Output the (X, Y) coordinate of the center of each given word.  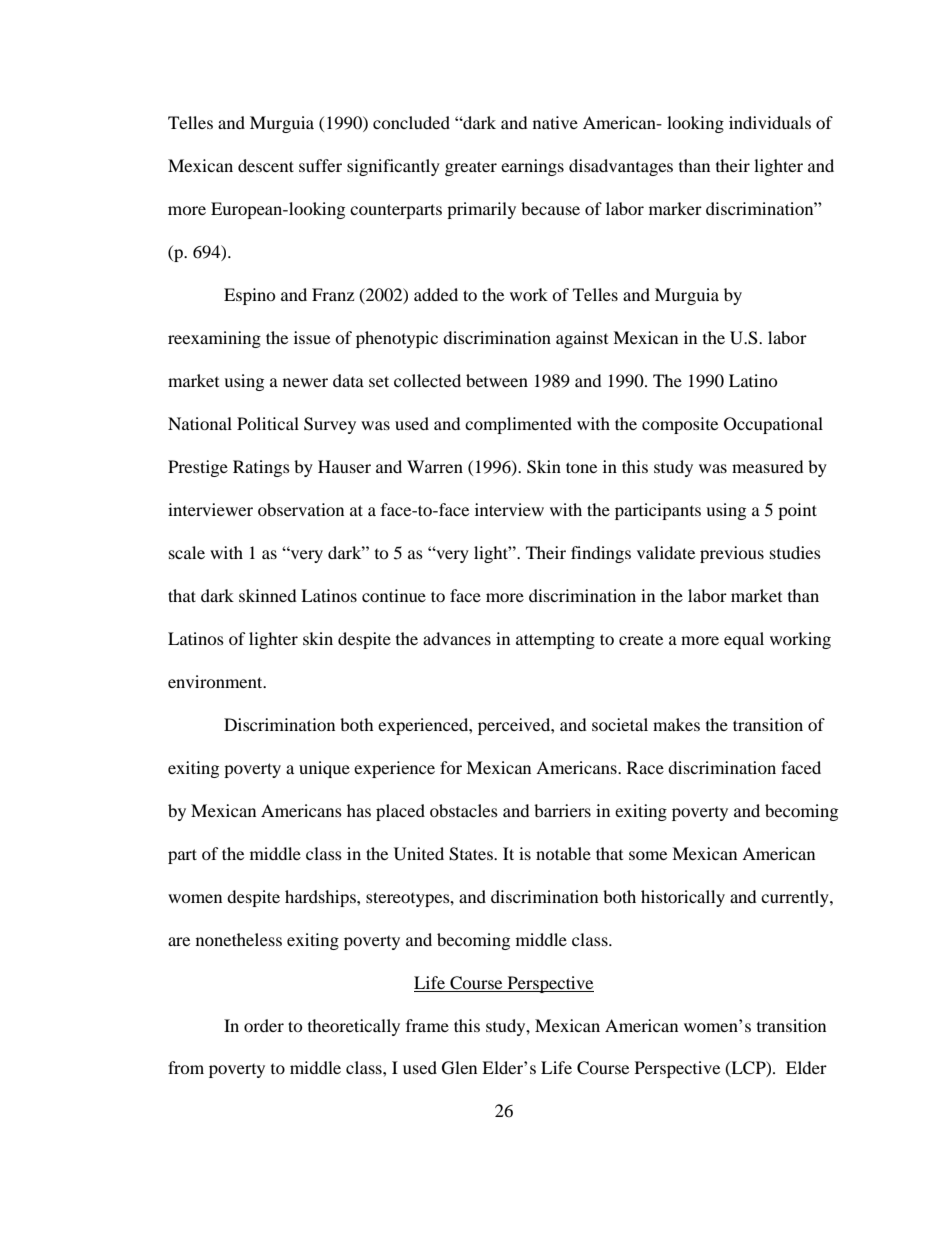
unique (324, 769)
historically (683, 898)
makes (676, 724)
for (451, 767)
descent (266, 165)
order (264, 1025)
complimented (518, 425)
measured (768, 466)
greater (471, 168)
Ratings (261, 468)
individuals (770, 122)
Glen (459, 1068)
